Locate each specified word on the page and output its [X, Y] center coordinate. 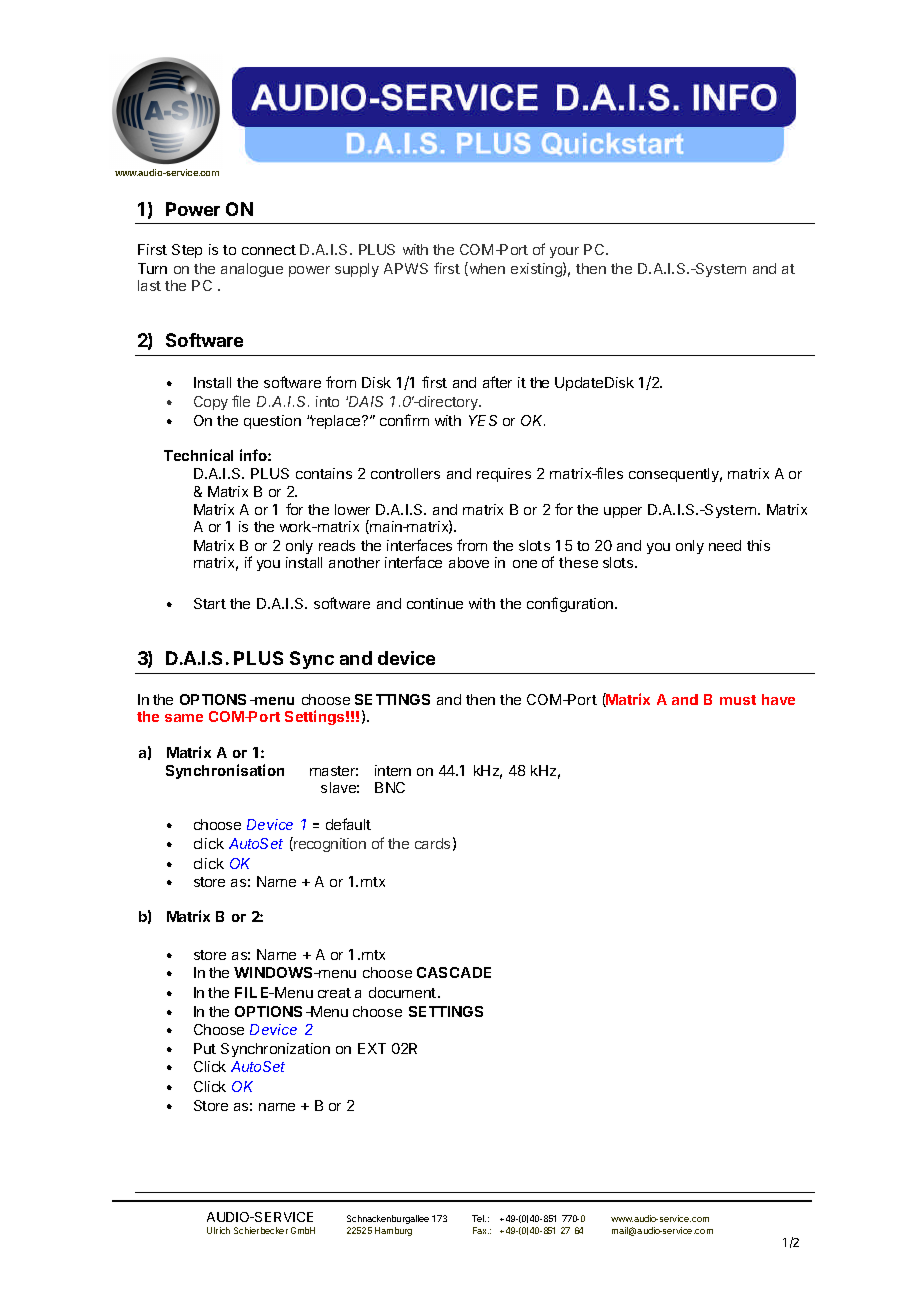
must [738, 700]
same [184, 718]
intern [393, 770]
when [486, 269]
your [564, 252]
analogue [252, 270]
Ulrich [218, 1230]
